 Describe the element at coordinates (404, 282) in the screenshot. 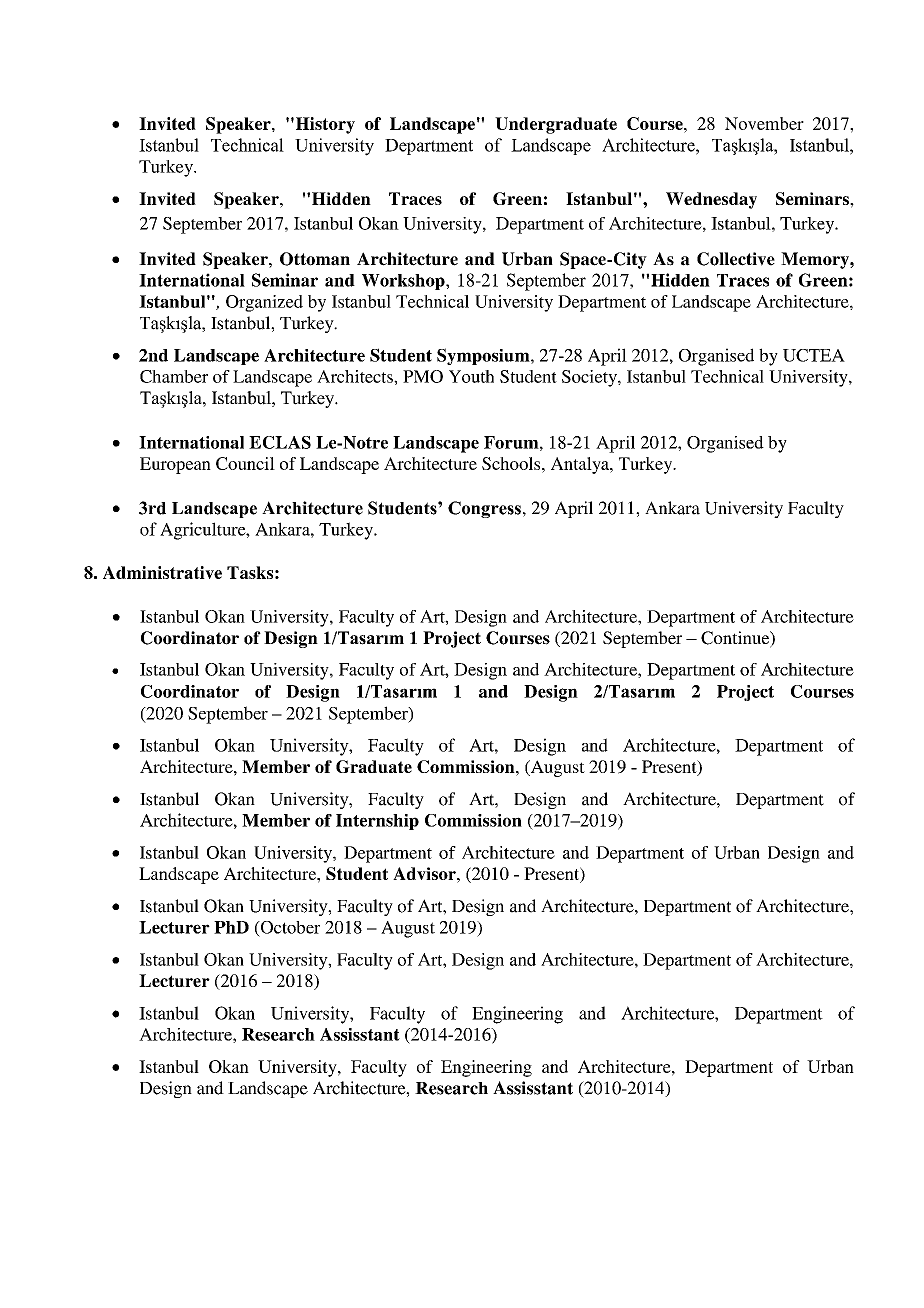

I see `Workshop` at that location.
